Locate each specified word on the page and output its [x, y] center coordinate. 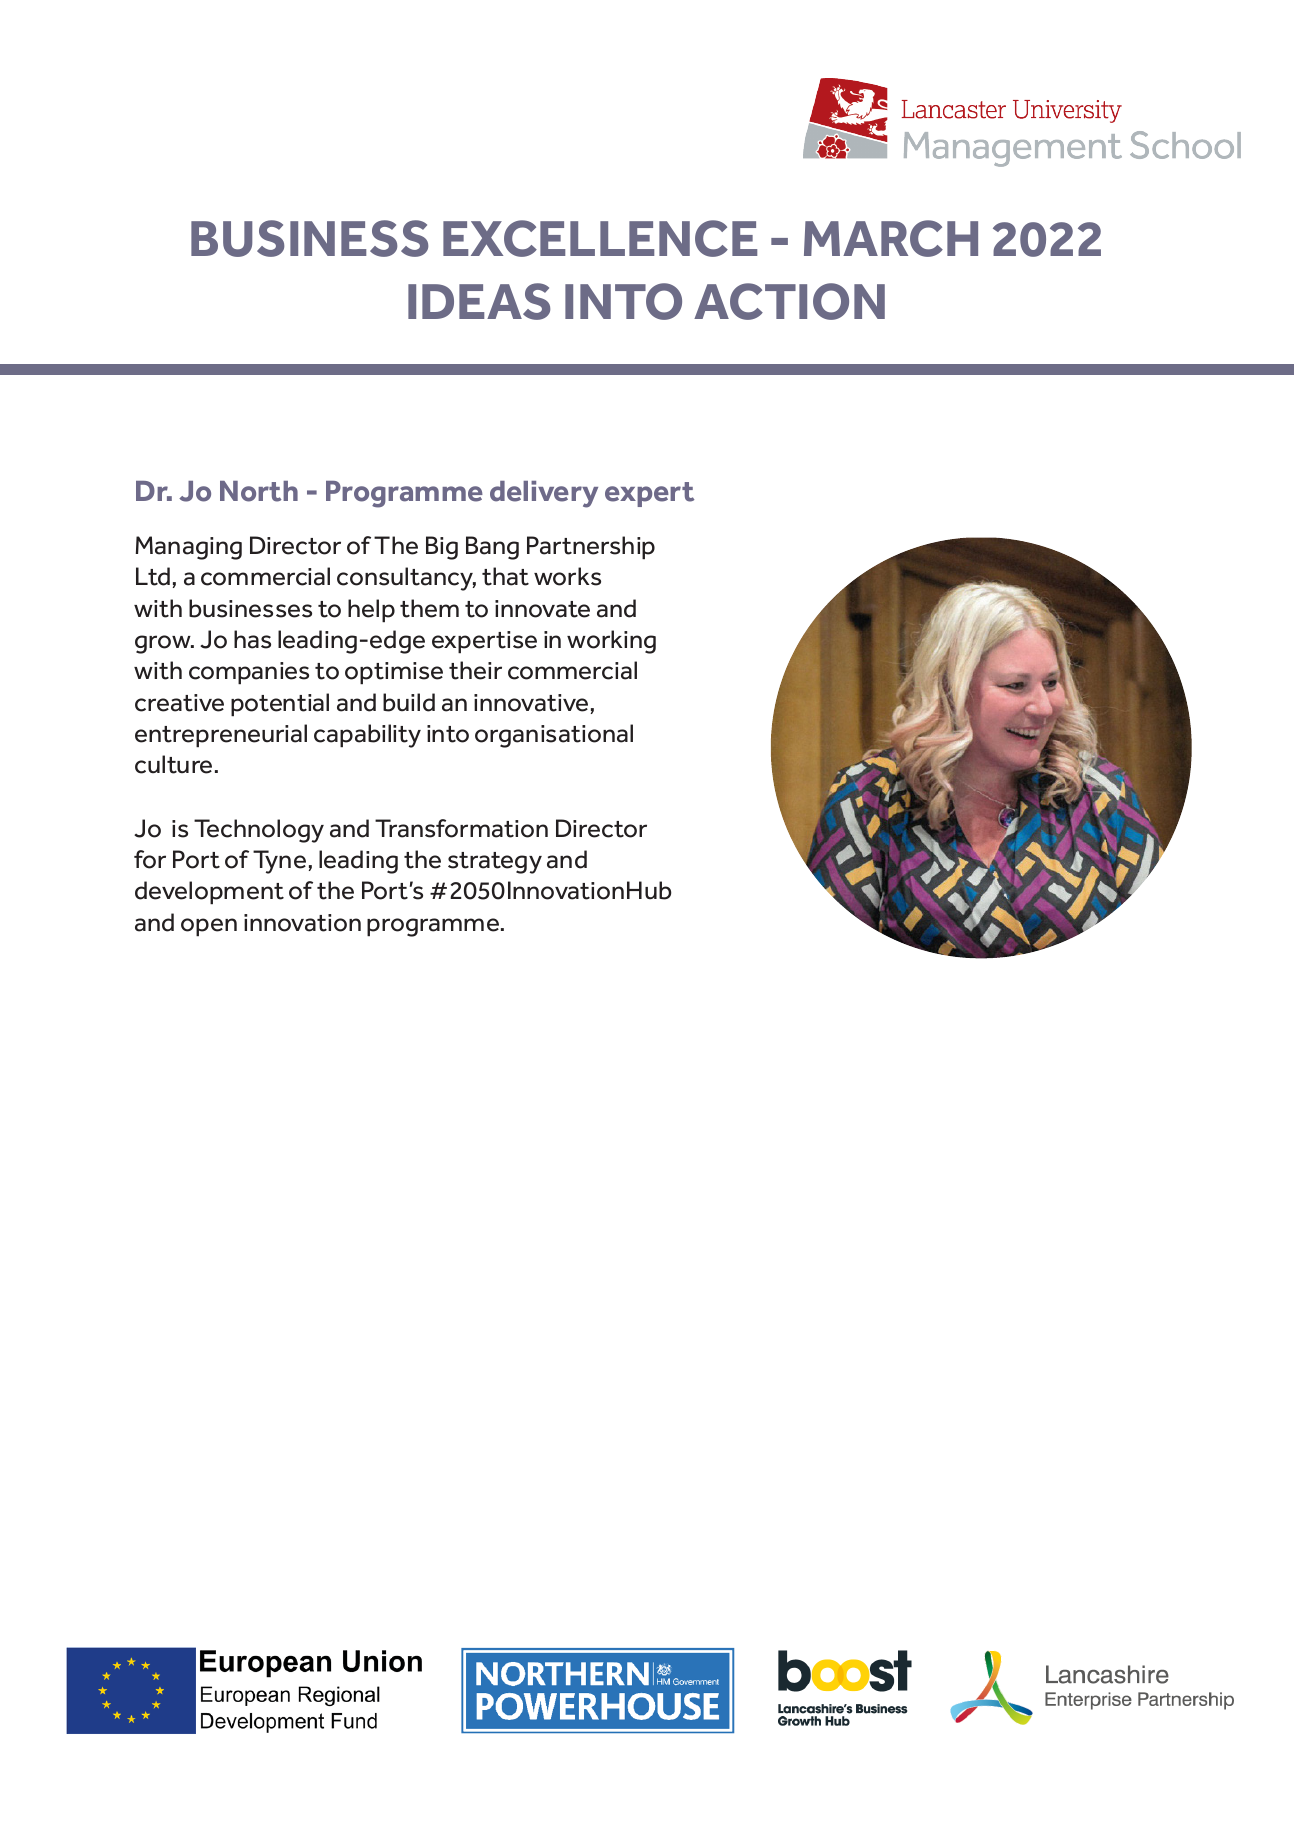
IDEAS [479, 301]
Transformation [461, 828]
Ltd [153, 576]
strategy [495, 863]
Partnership [591, 548]
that [505, 576]
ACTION [789, 301]
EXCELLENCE [600, 238]
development [209, 893]
